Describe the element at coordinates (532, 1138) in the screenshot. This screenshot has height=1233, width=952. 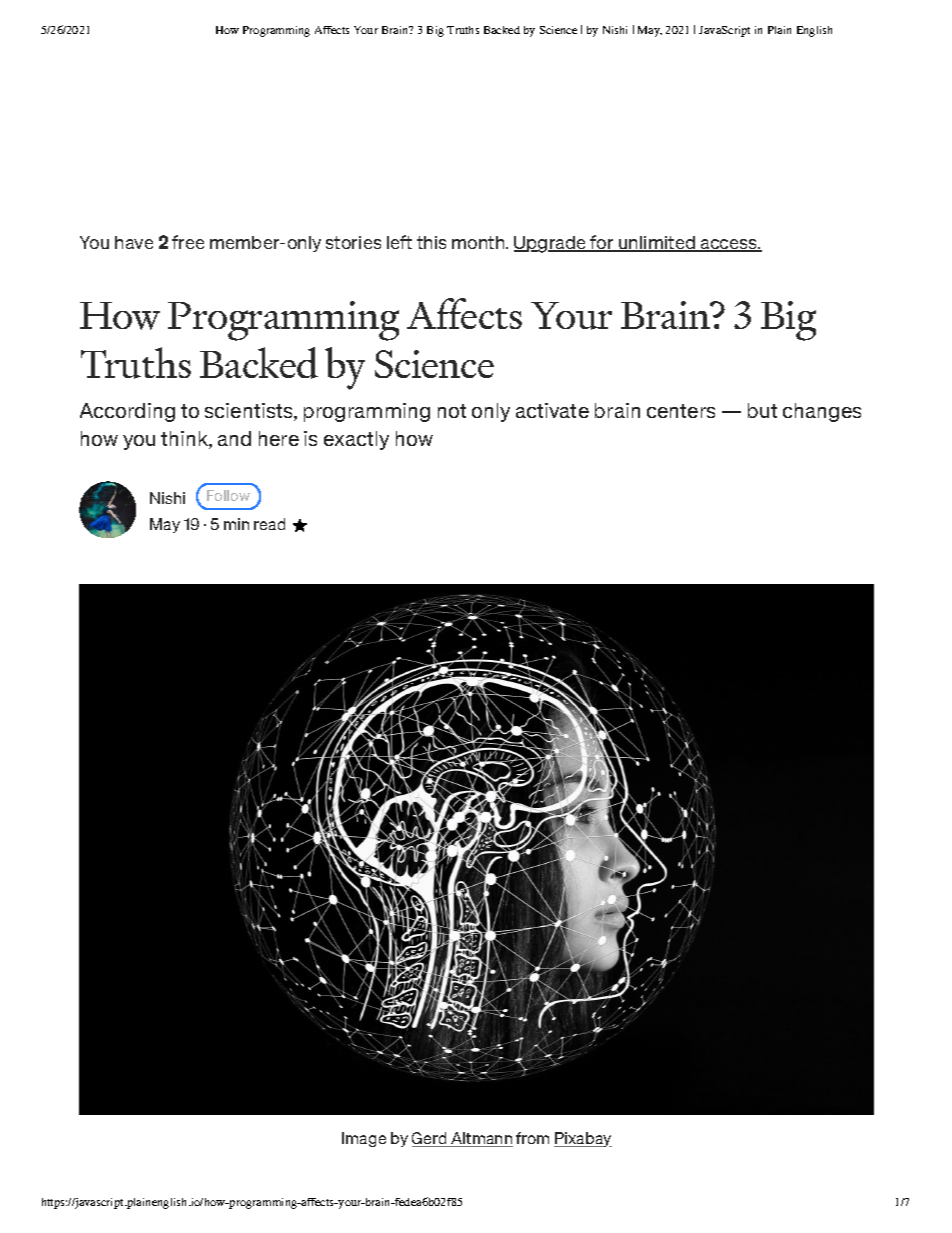
I see `from` at that location.
